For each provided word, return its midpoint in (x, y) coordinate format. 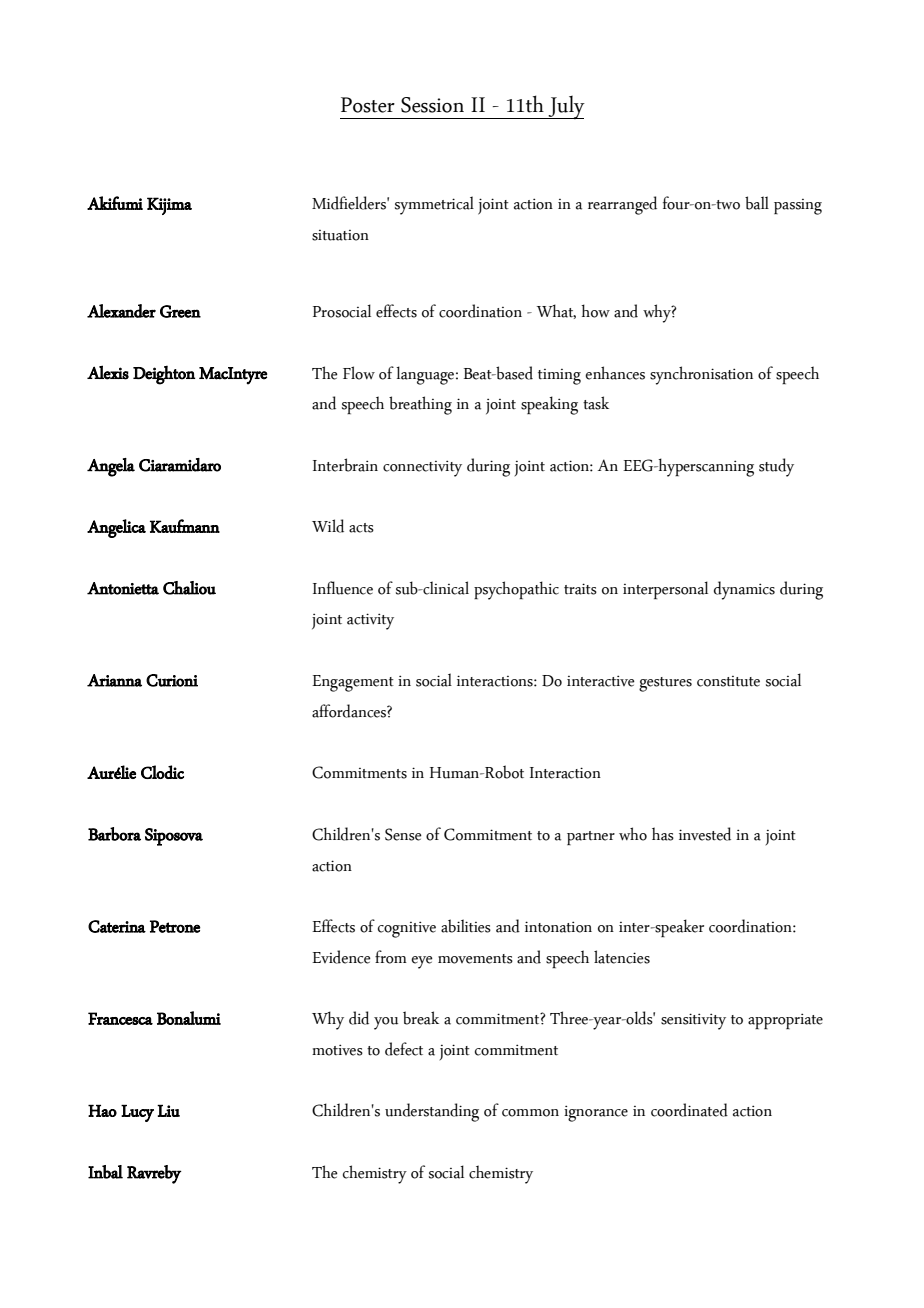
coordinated (689, 1110)
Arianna (114, 680)
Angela (111, 467)
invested (705, 834)
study (776, 467)
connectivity (422, 468)
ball (757, 203)
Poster (368, 105)
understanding (432, 1112)
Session (432, 105)
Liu (168, 1110)
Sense (403, 834)
